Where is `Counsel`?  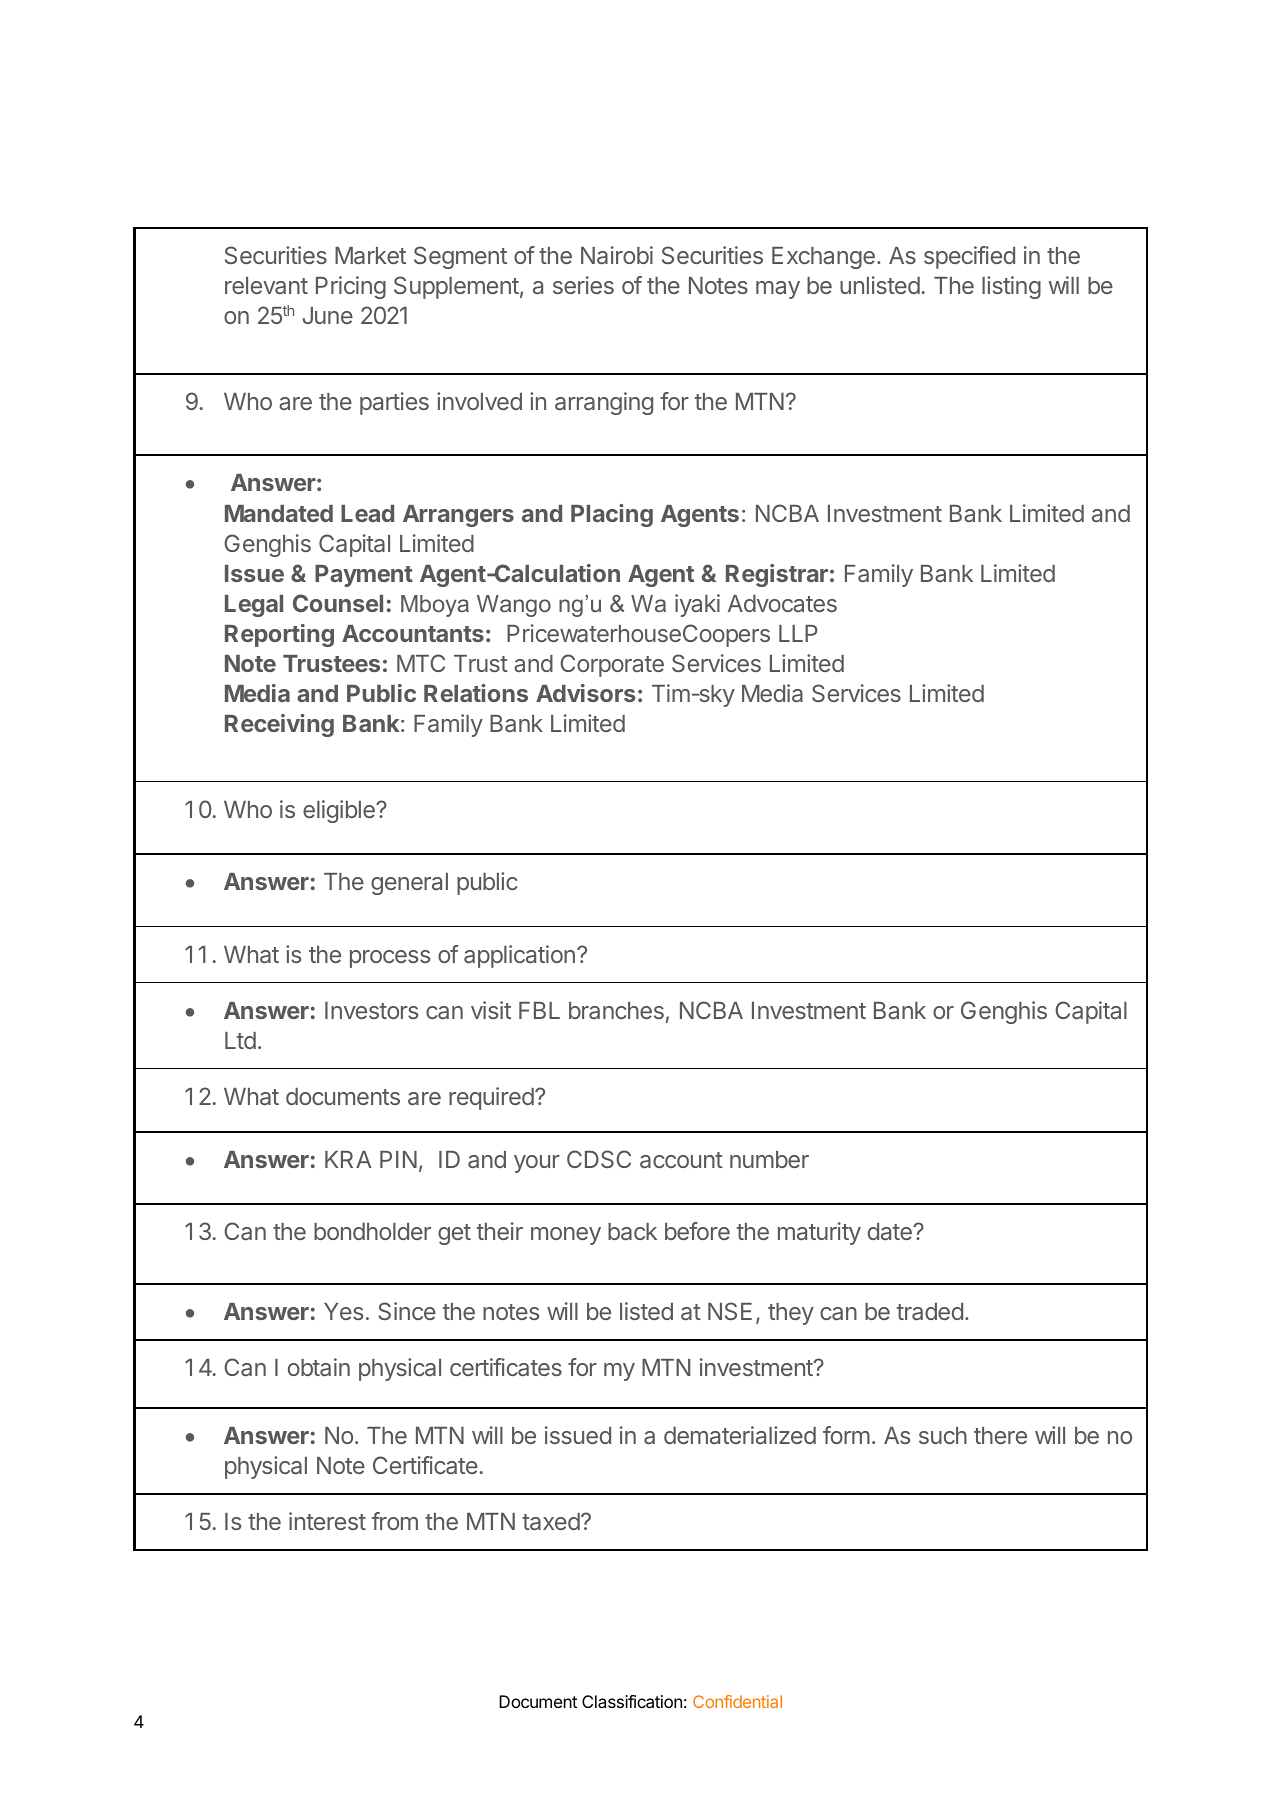 Counsel is located at coordinates (338, 603).
